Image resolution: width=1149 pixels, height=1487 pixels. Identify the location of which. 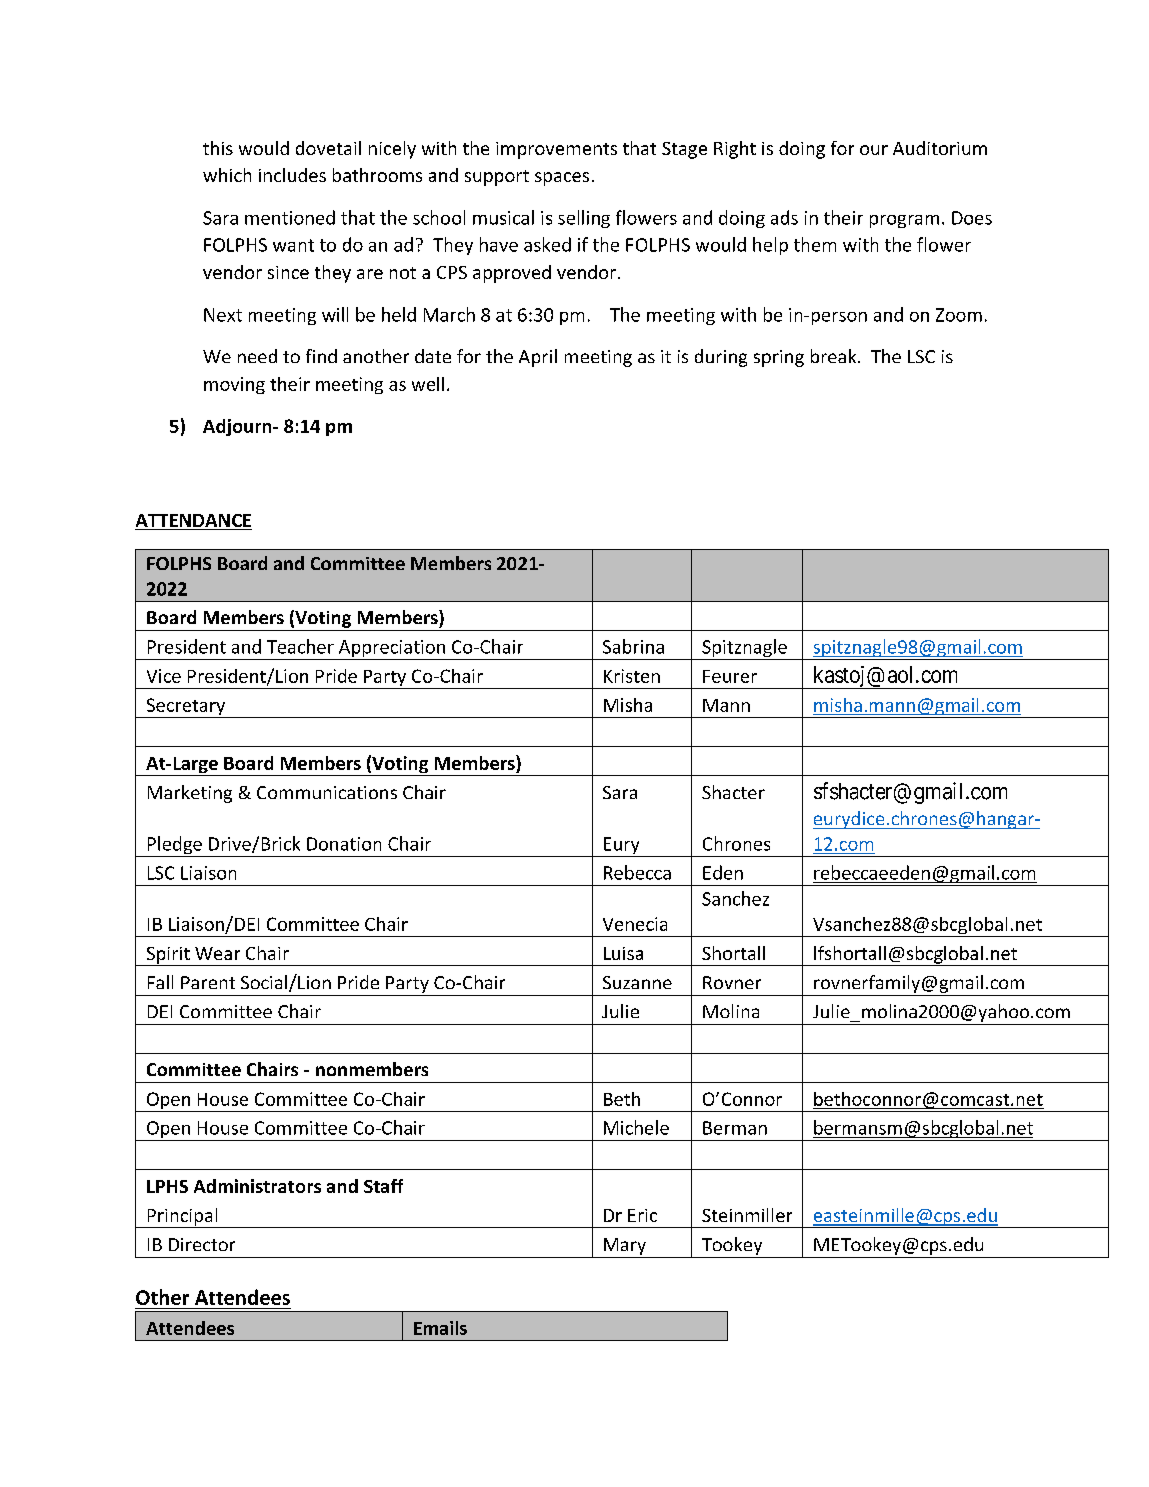
(227, 175).
